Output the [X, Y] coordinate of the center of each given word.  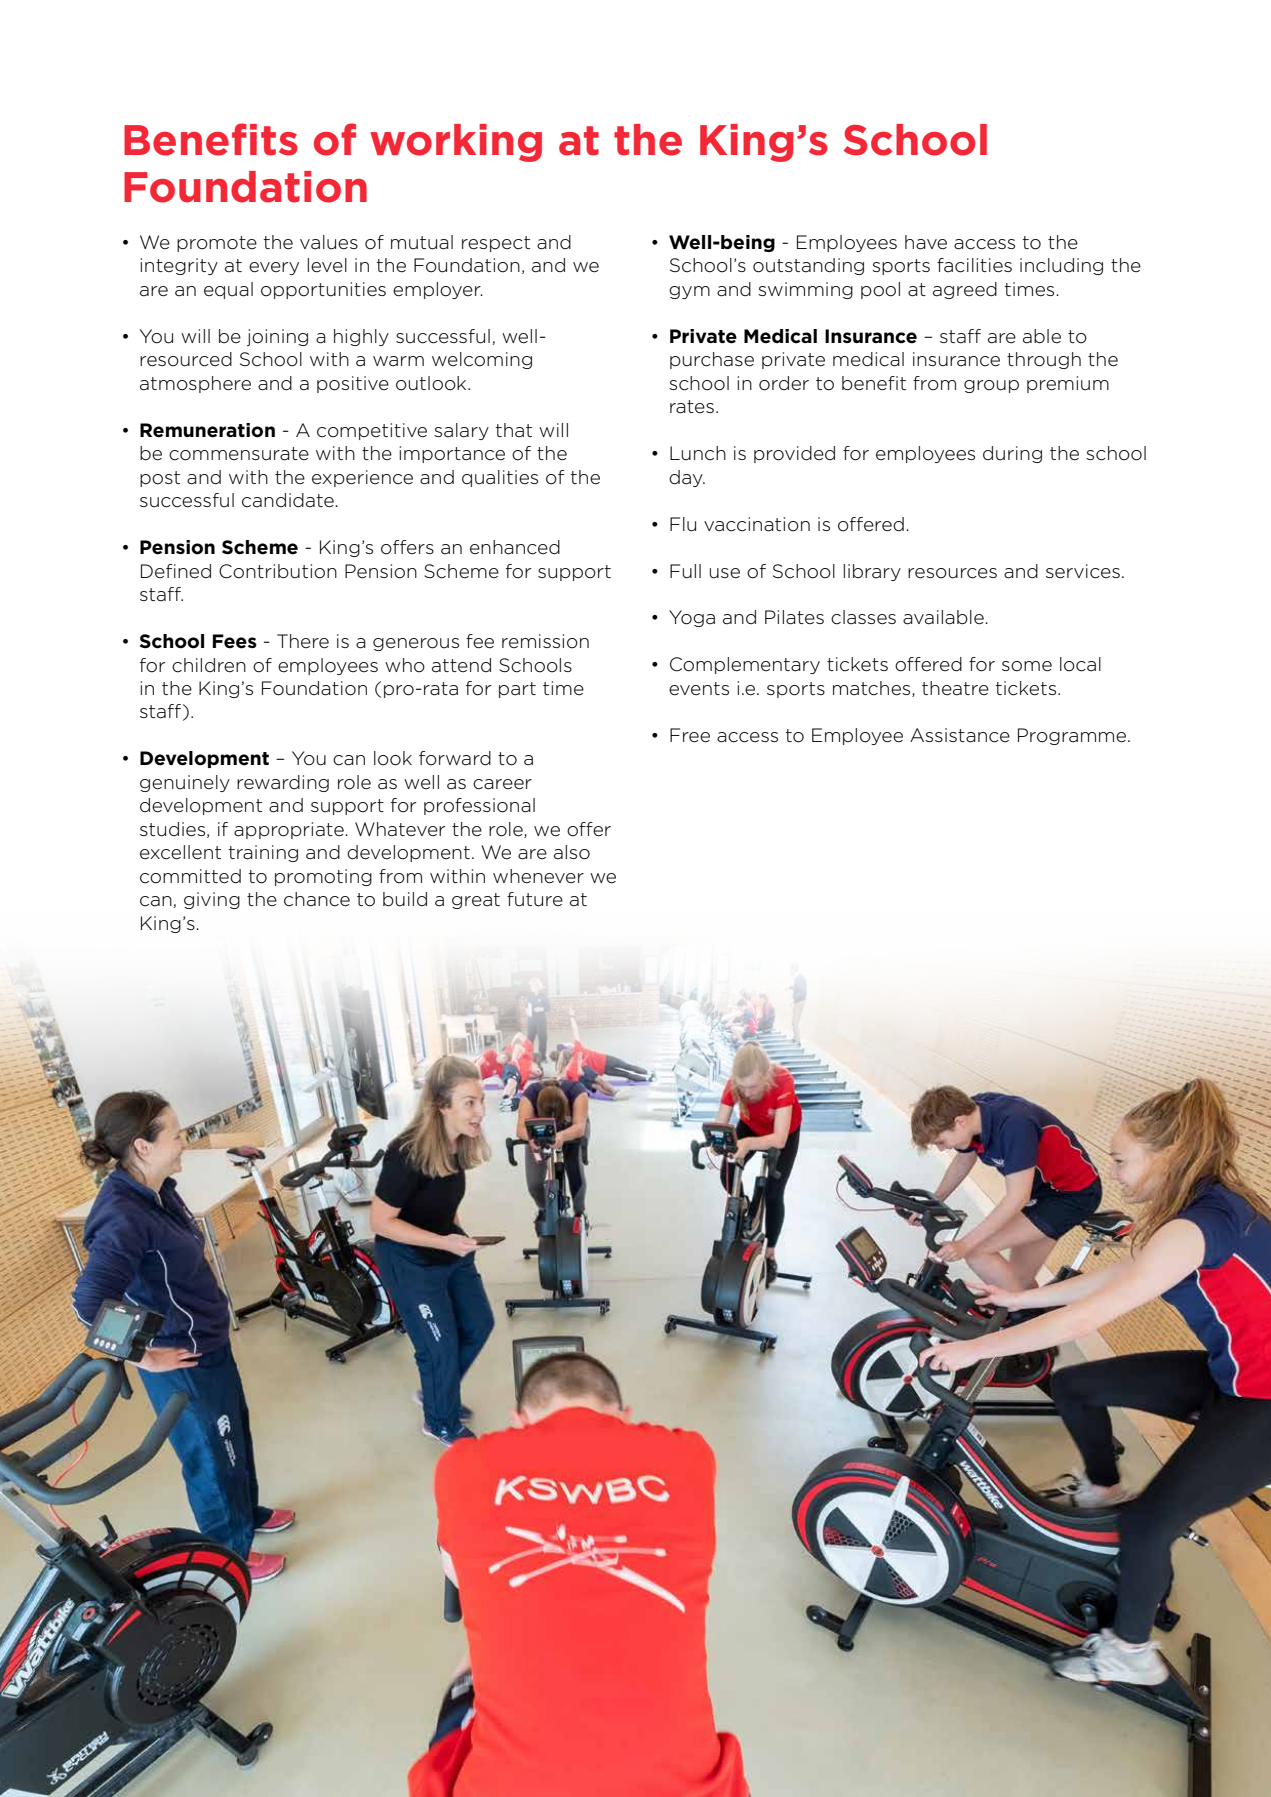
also [572, 852]
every [274, 268]
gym [689, 292]
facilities [974, 265]
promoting [323, 877]
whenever [538, 876]
